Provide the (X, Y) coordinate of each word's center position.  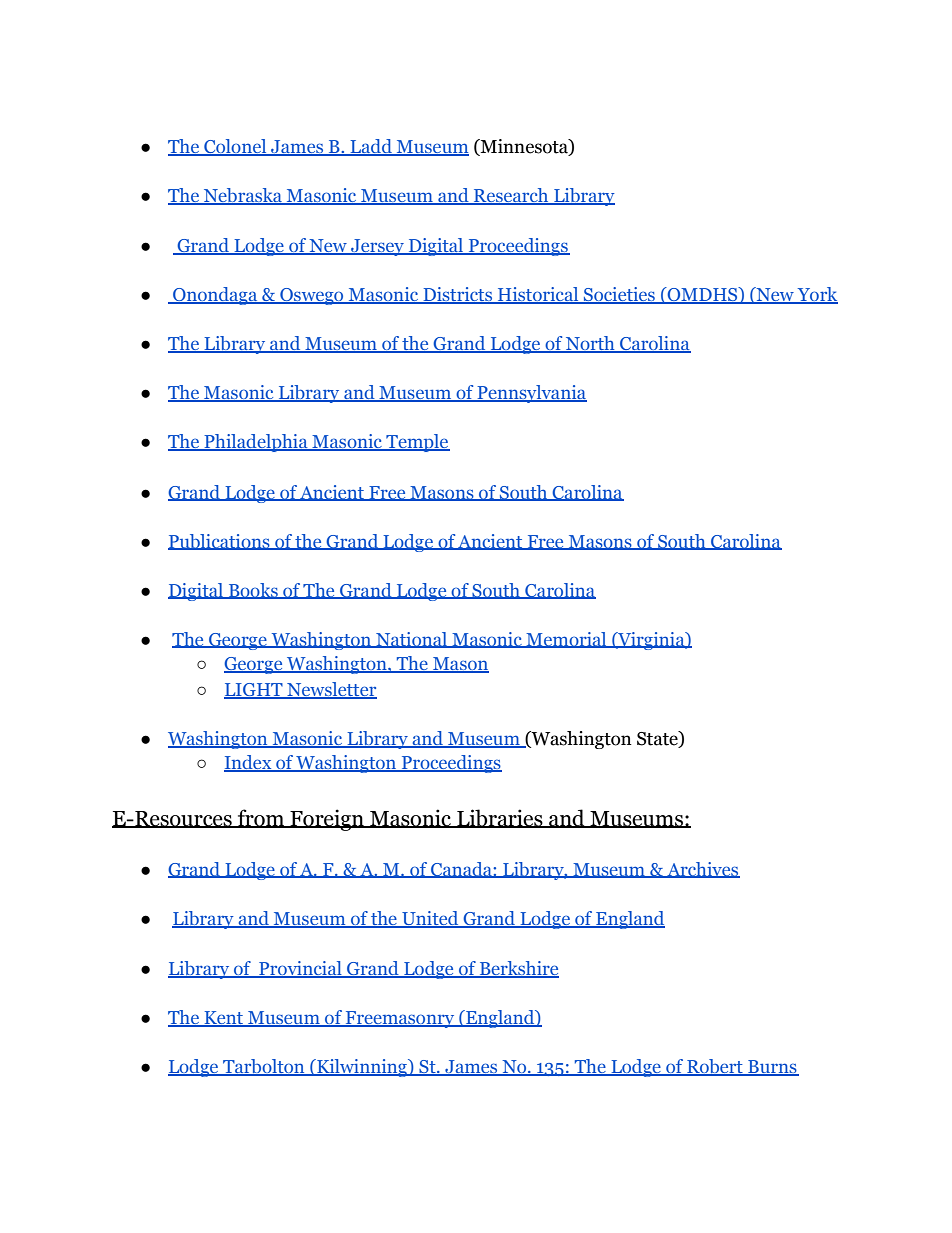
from (261, 818)
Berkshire (518, 969)
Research (511, 196)
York (816, 295)
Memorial (566, 640)
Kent (224, 1019)
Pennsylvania (531, 394)
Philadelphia (256, 443)
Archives (702, 870)
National (412, 640)
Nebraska (243, 196)
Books (253, 591)
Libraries (500, 818)
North (590, 344)
